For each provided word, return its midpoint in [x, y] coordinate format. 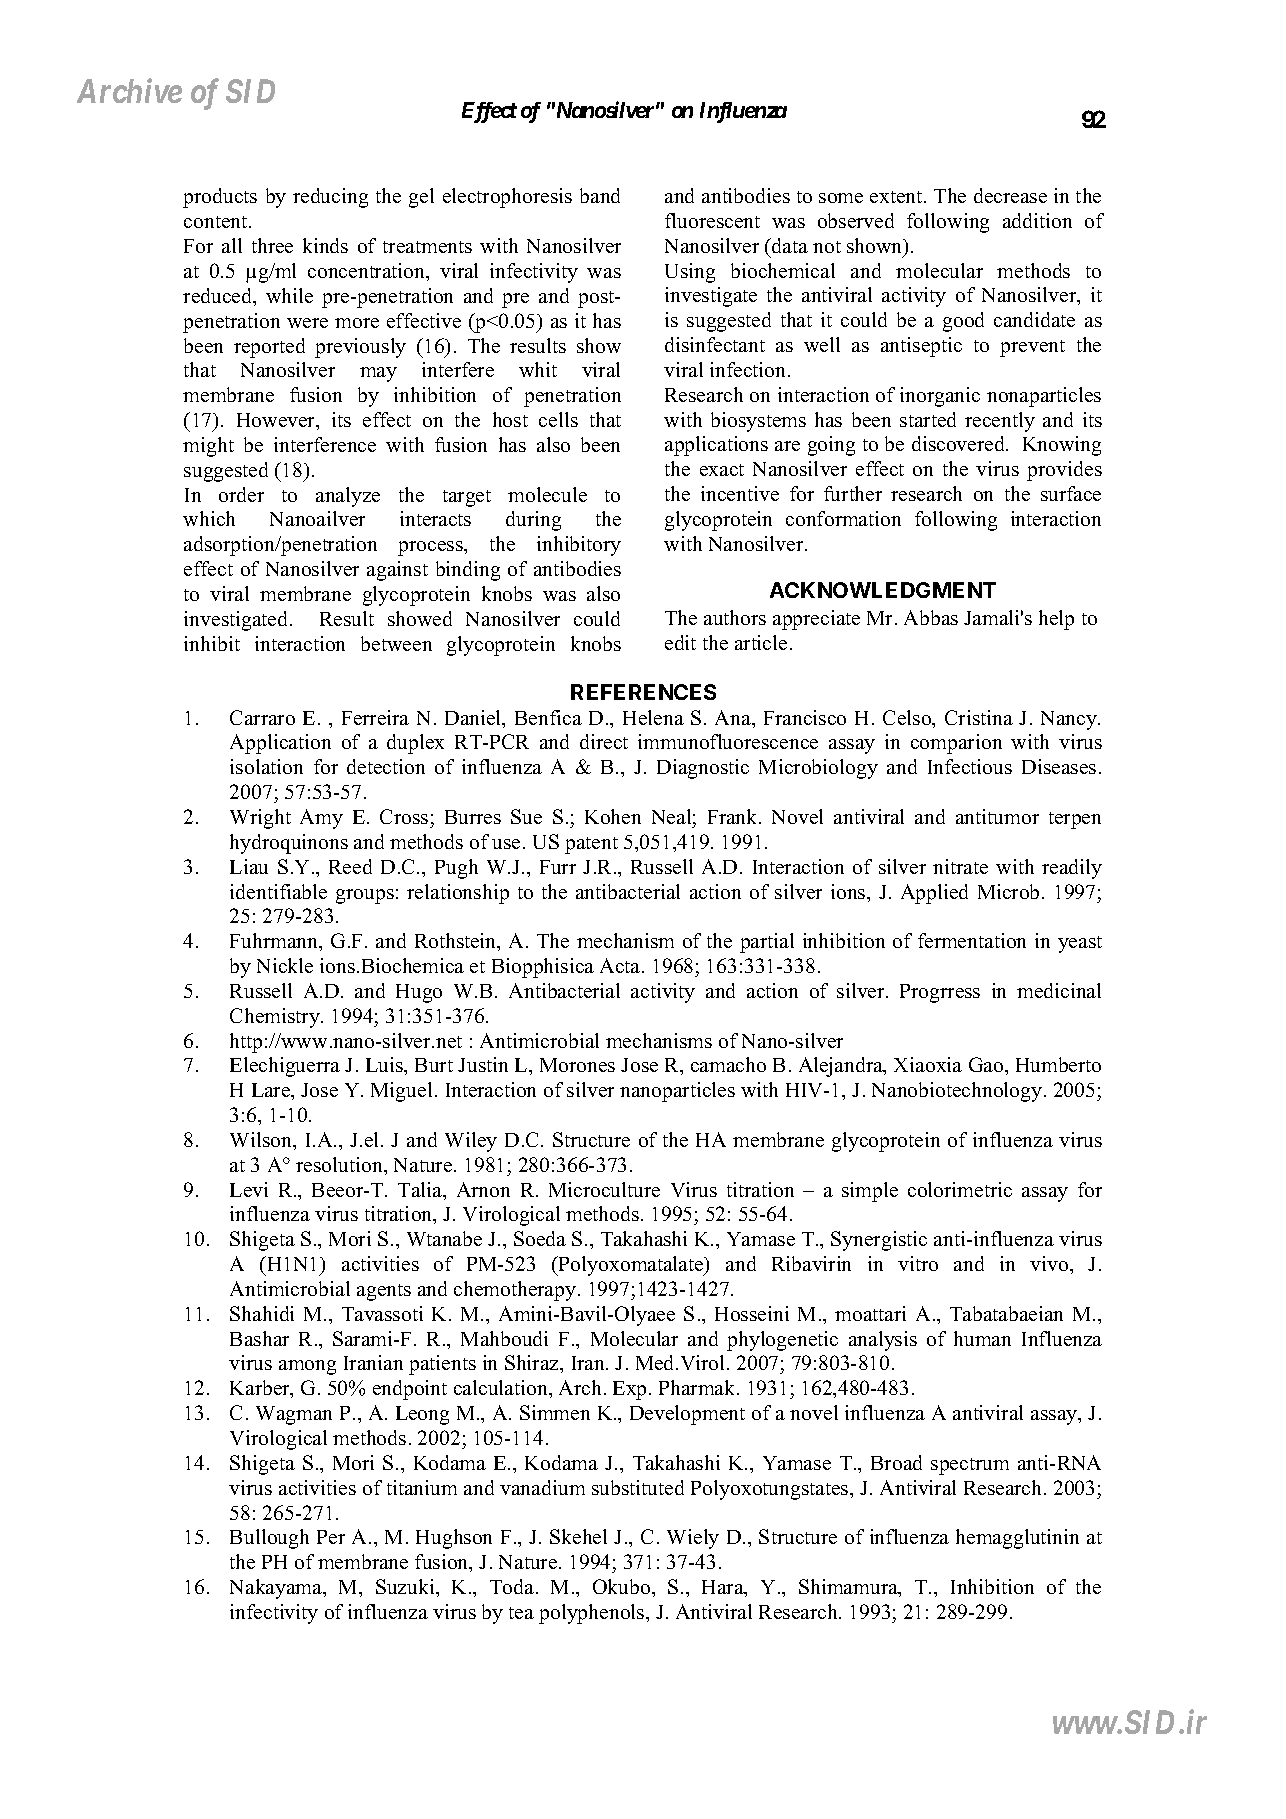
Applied [934, 894]
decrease [1010, 195]
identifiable [278, 891]
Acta [621, 965]
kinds [325, 245]
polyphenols [593, 1614]
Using [690, 273]
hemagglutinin [1017, 1539]
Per [331, 1537]
